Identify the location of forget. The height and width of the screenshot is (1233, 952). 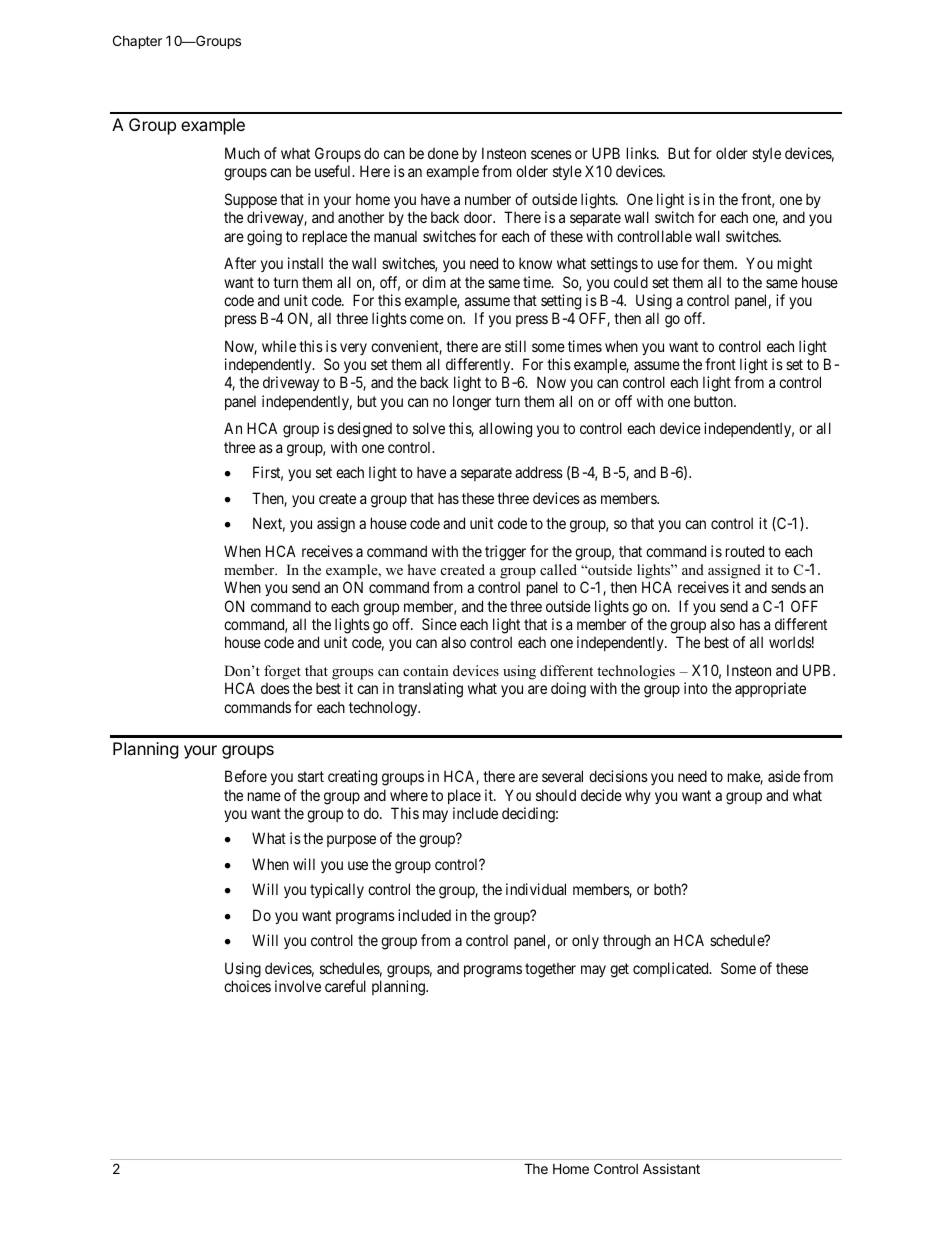
(282, 672).
